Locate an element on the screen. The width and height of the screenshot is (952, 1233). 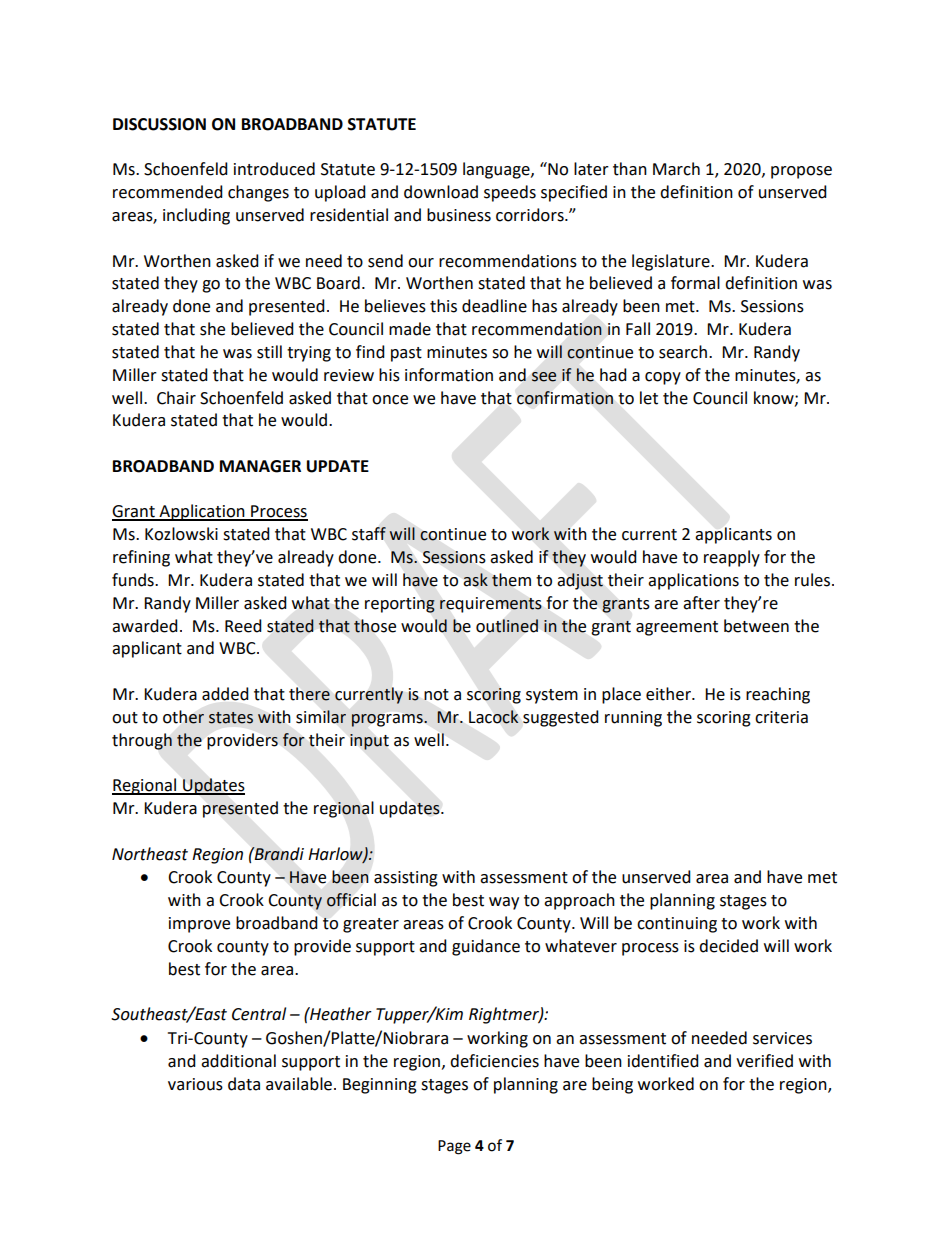
introduced is located at coordinates (274, 169).
